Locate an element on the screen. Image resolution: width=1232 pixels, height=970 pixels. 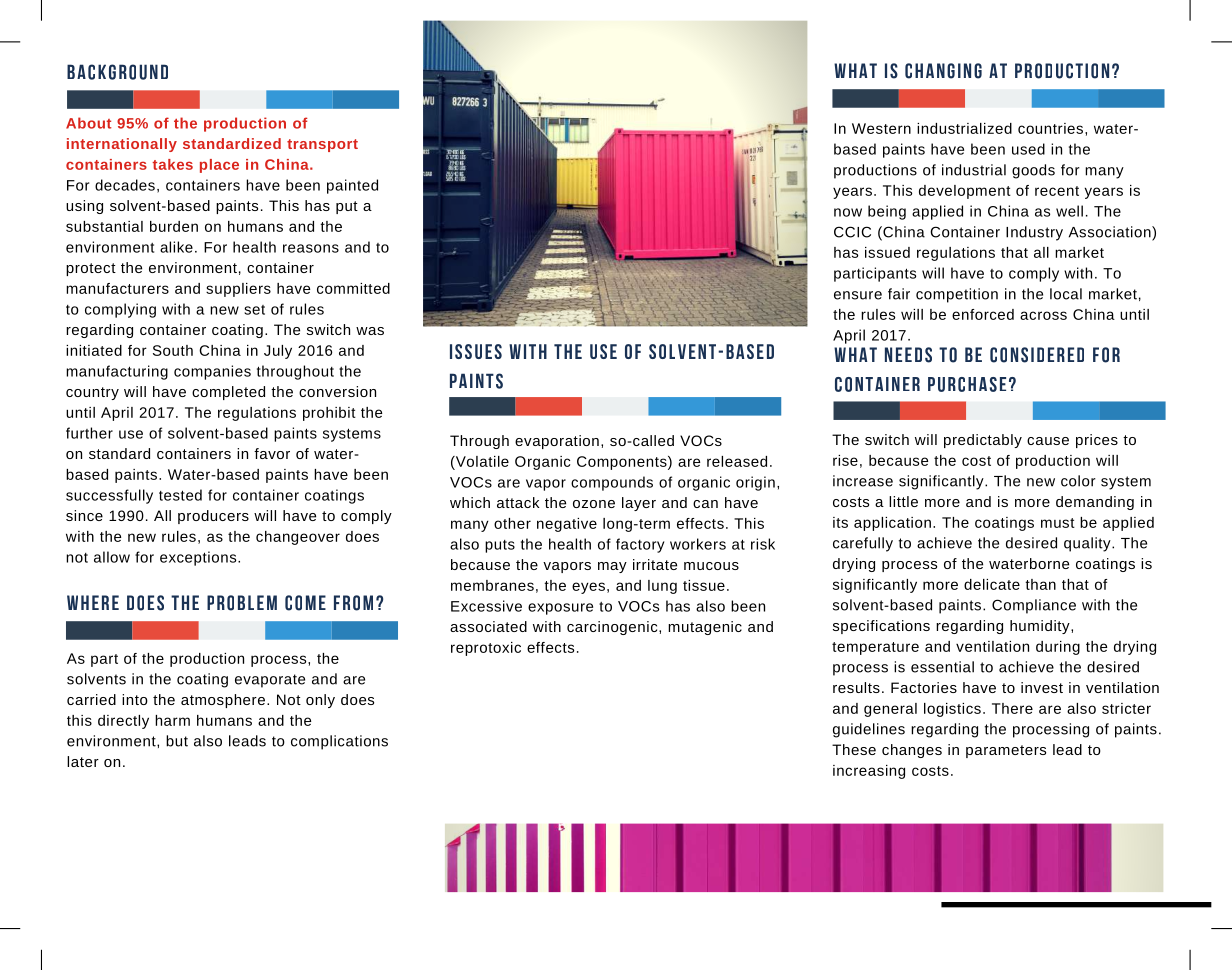
changing is located at coordinates (943, 71).
